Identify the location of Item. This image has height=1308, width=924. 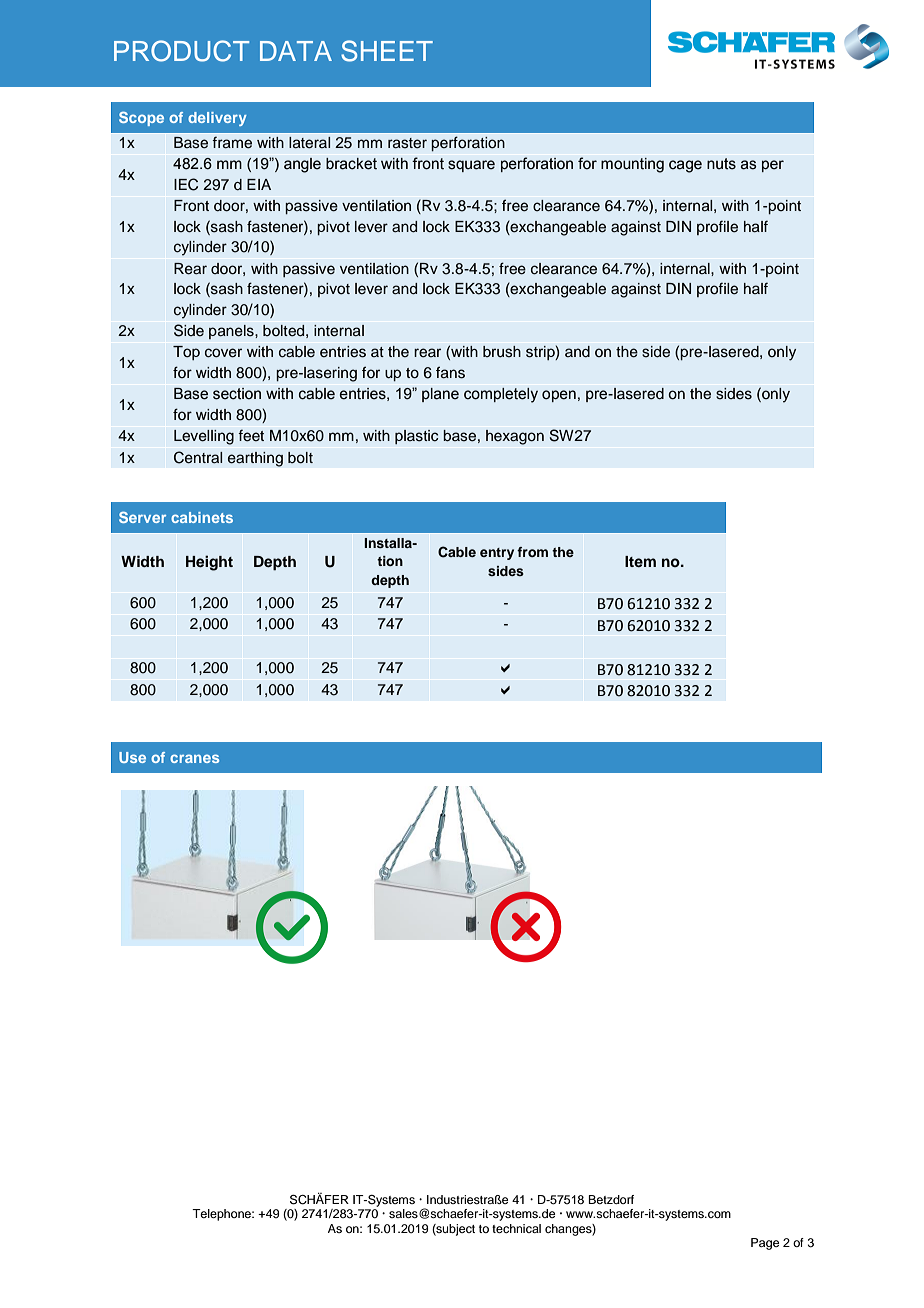
(640, 561).
